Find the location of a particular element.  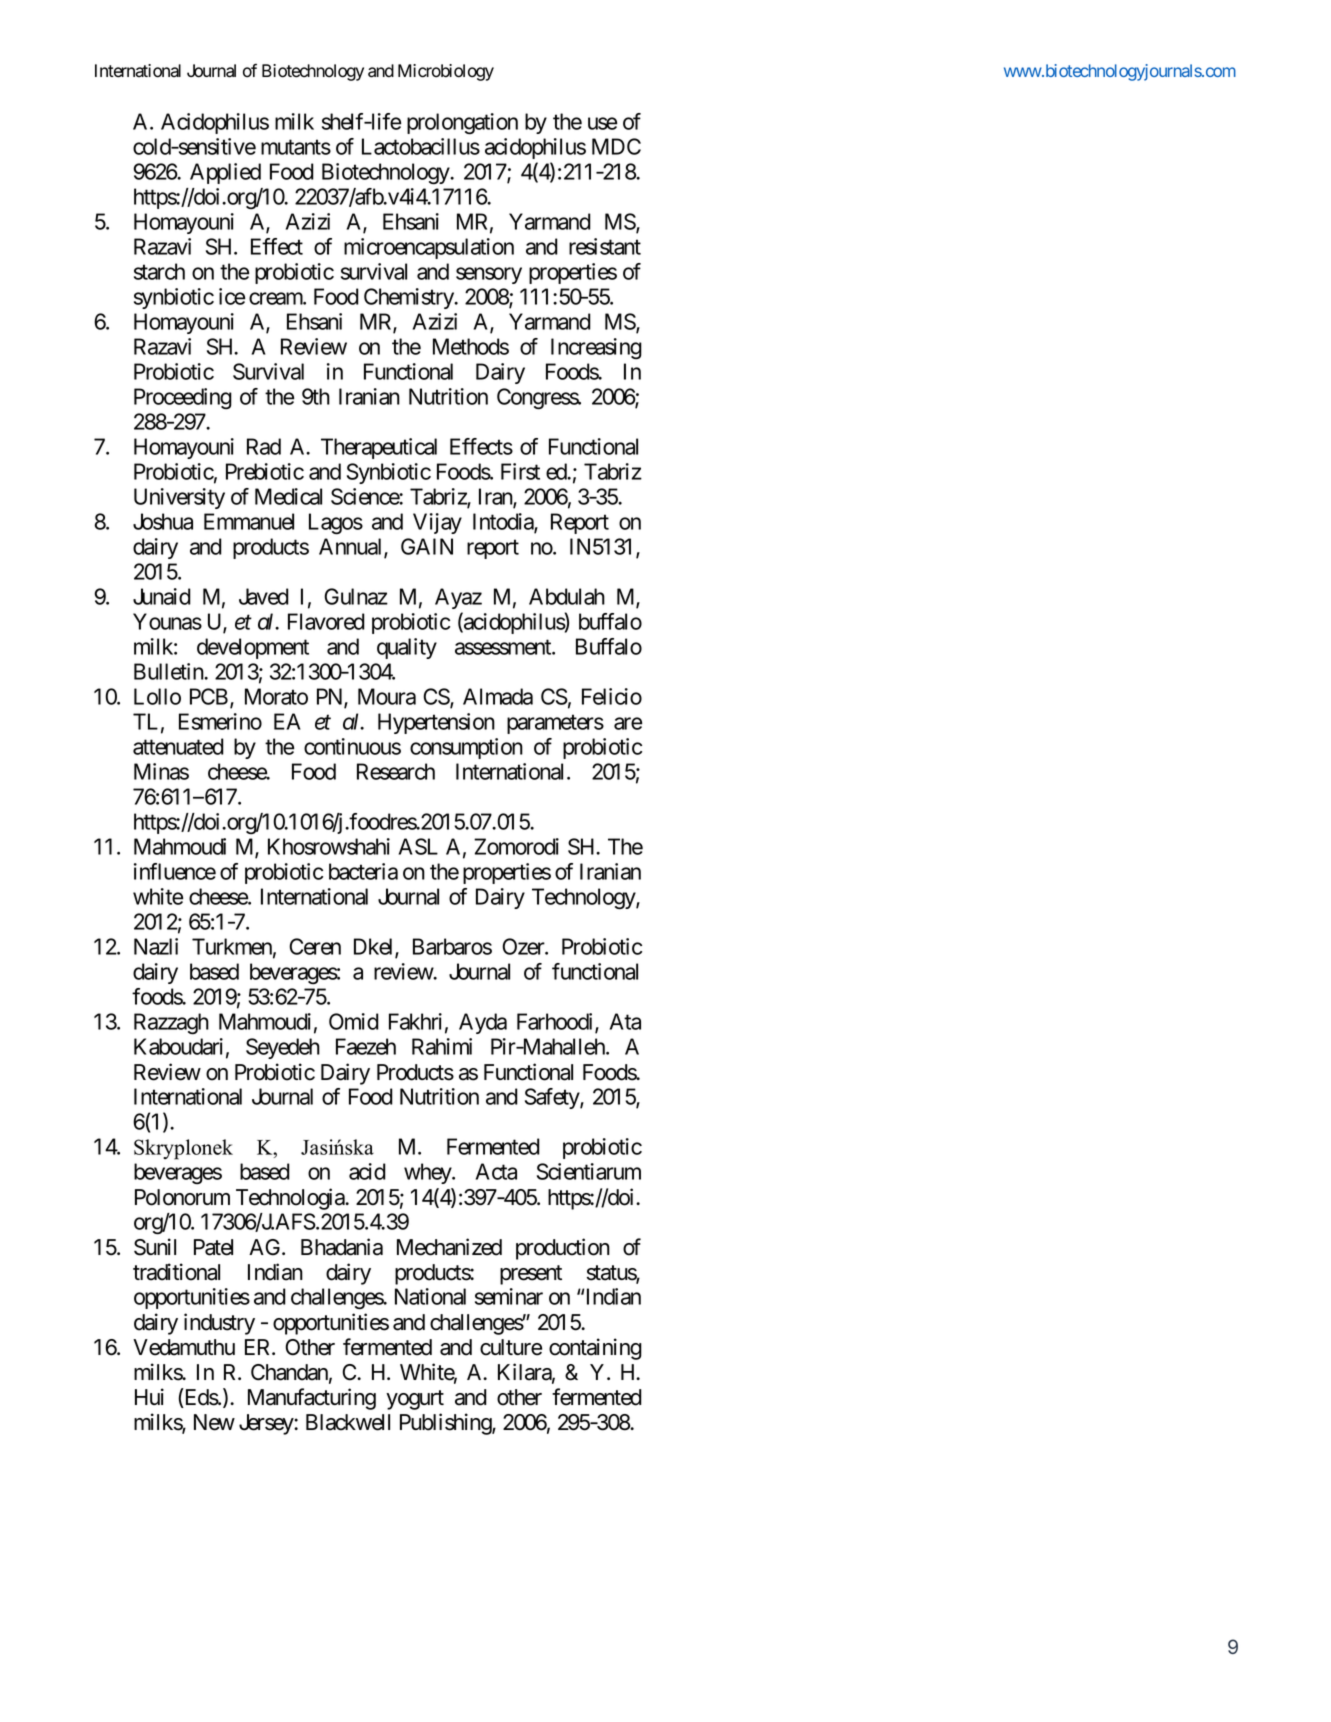

Applied is located at coordinates (225, 173).
